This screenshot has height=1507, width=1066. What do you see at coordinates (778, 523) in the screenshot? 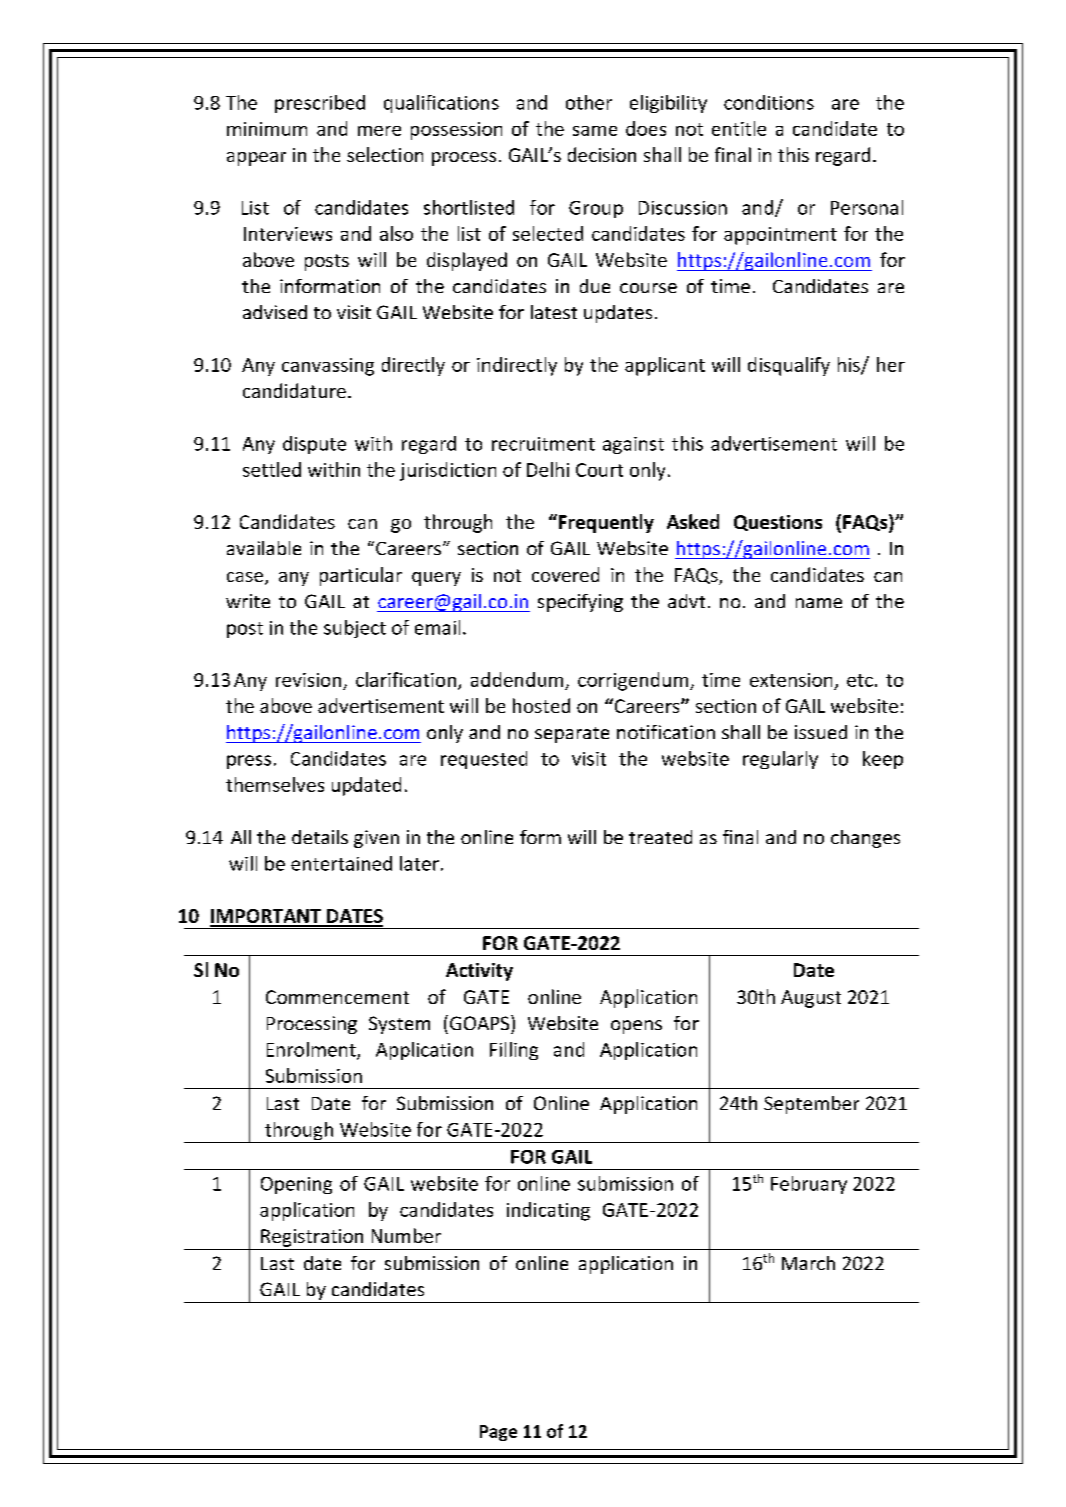
I see `Questions` at bounding box center [778, 523].
